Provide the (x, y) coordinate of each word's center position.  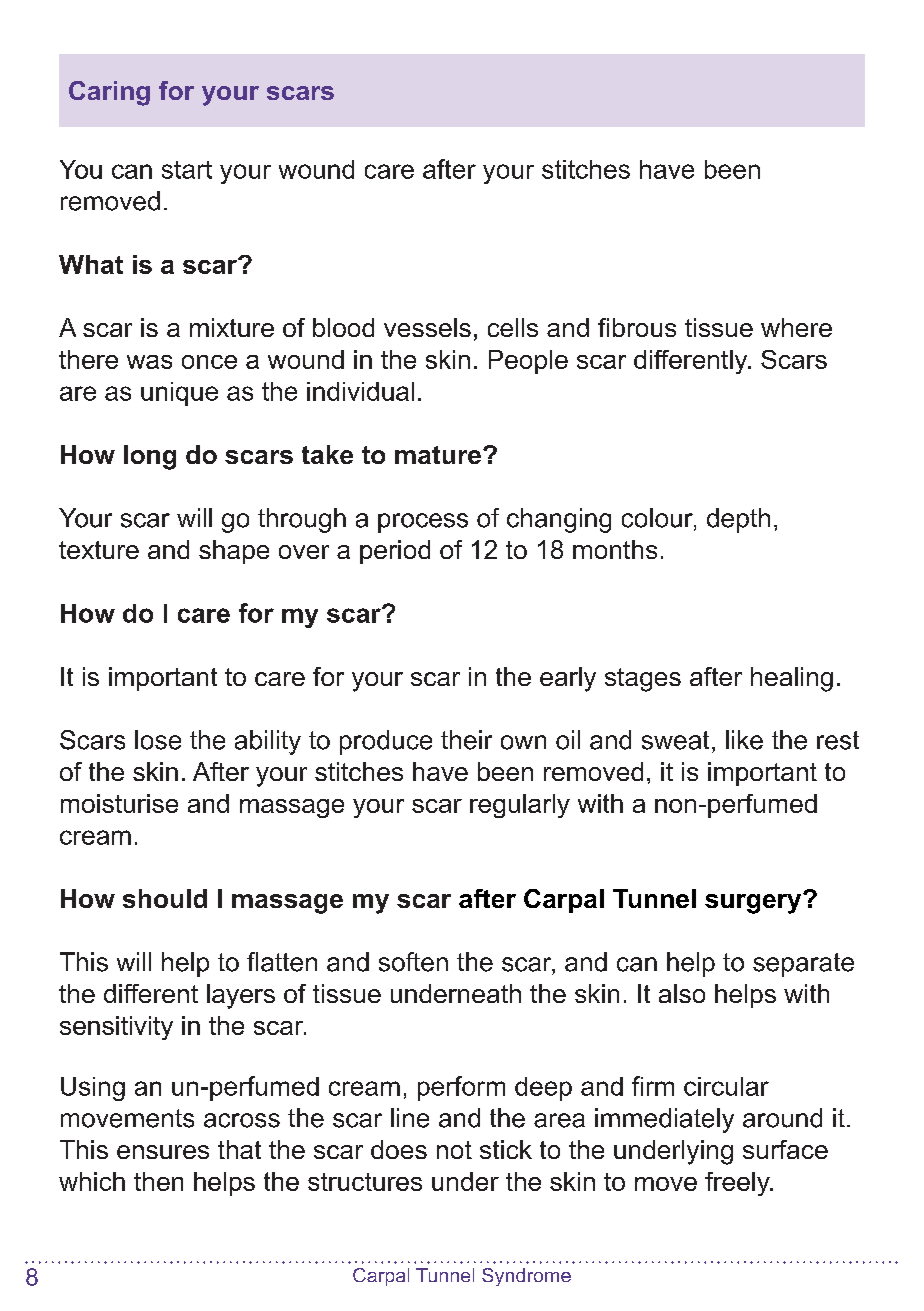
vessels (427, 327)
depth (738, 520)
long (150, 457)
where (796, 327)
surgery (754, 903)
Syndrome (526, 1277)
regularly (520, 806)
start (187, 170)
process (423, 523)
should (165, 898)
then (158, 1181)
